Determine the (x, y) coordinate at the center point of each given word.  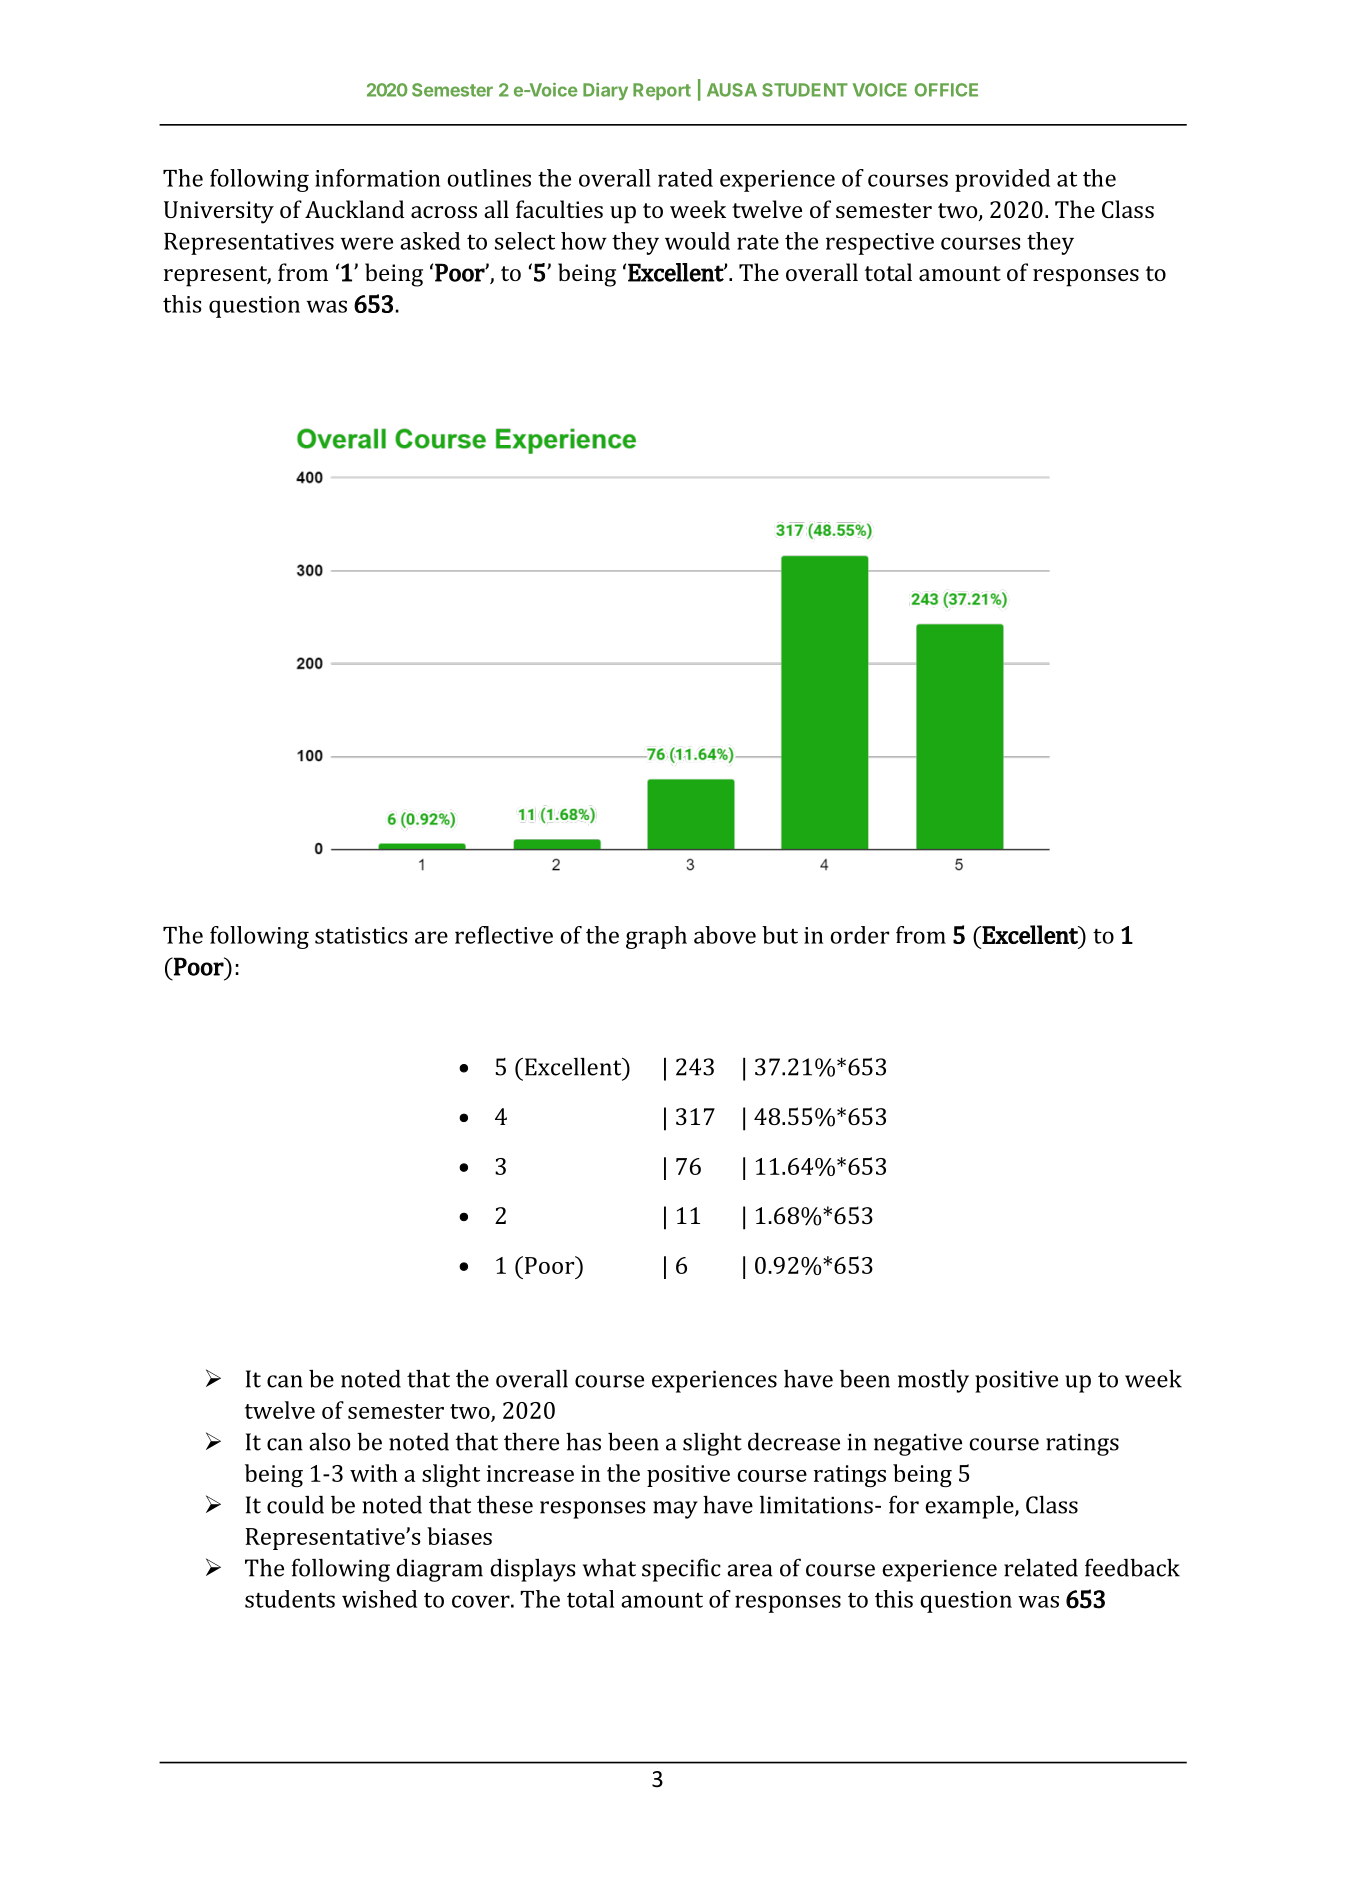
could (295, 1505)
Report (662, 91)
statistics (361, 935)
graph (656, 937)
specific (681, 1570)
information (377, 178)
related (1041, 1567)
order (860, 935)
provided (1002, 180)
